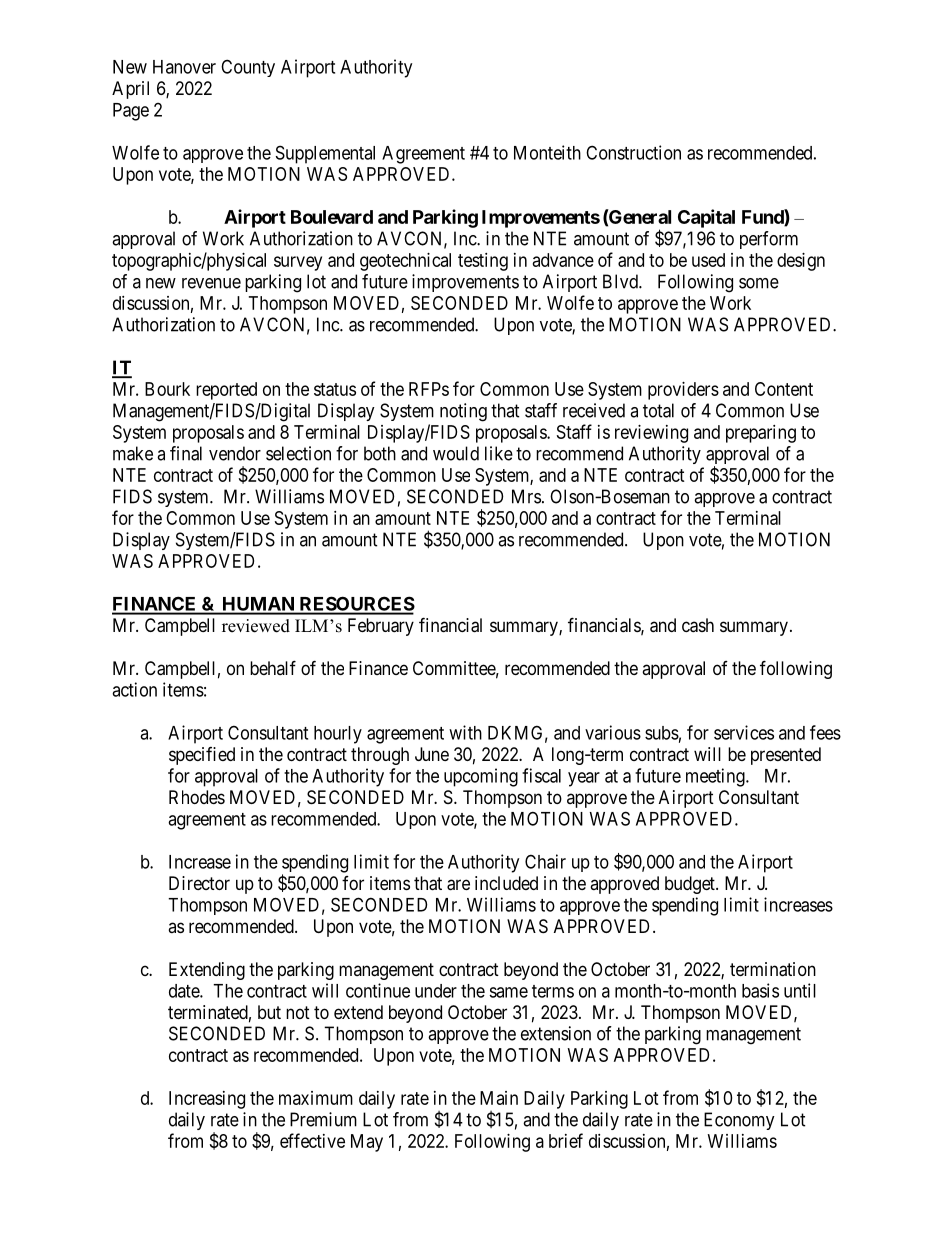 The image size is (952, 1233). What do you see at coordinates (739, 1121) in the screenshot?
I see `Economy` at bounding box center [739, 1121].
